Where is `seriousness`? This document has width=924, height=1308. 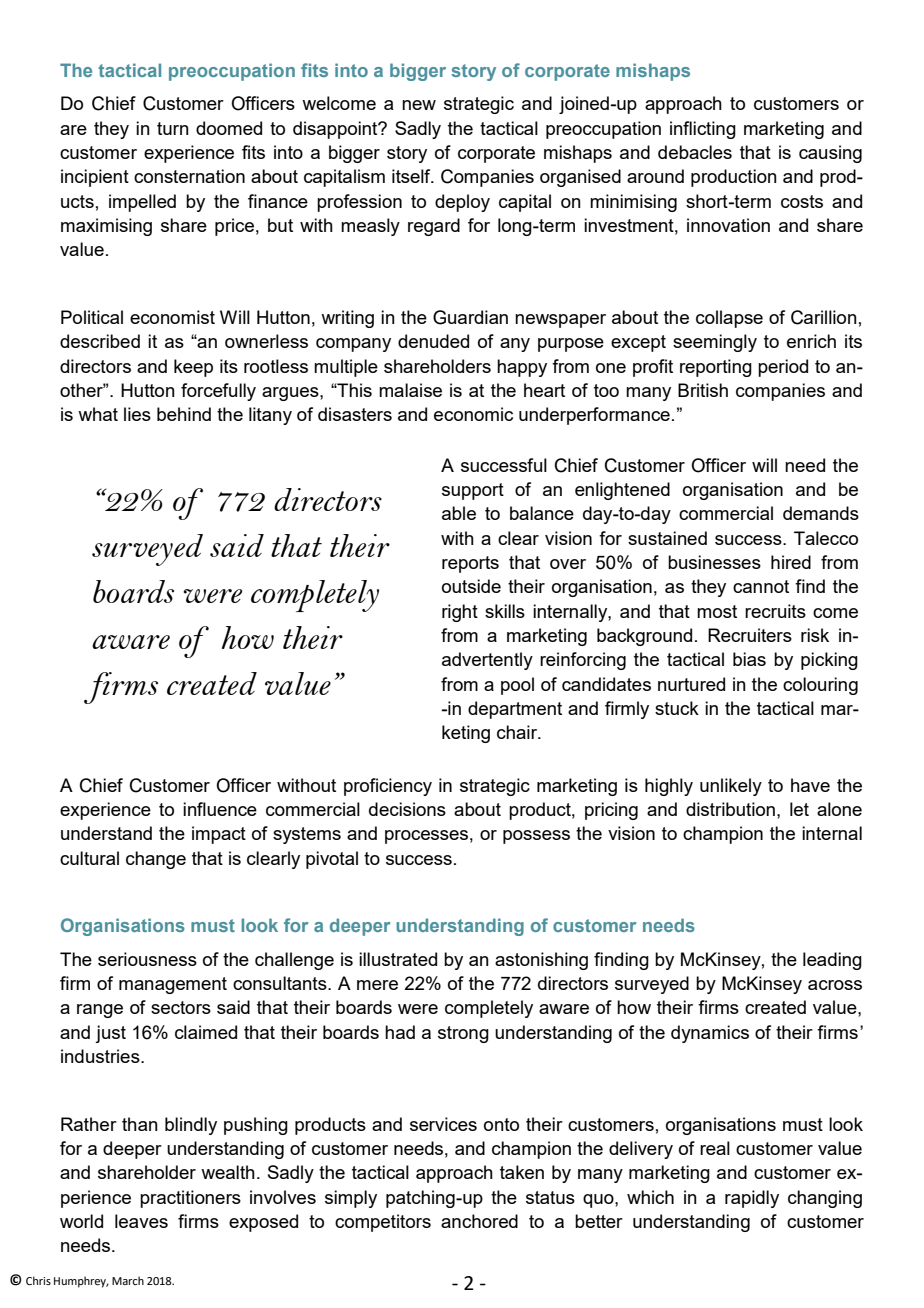 seriousness is located at coordinates (147, 959).
